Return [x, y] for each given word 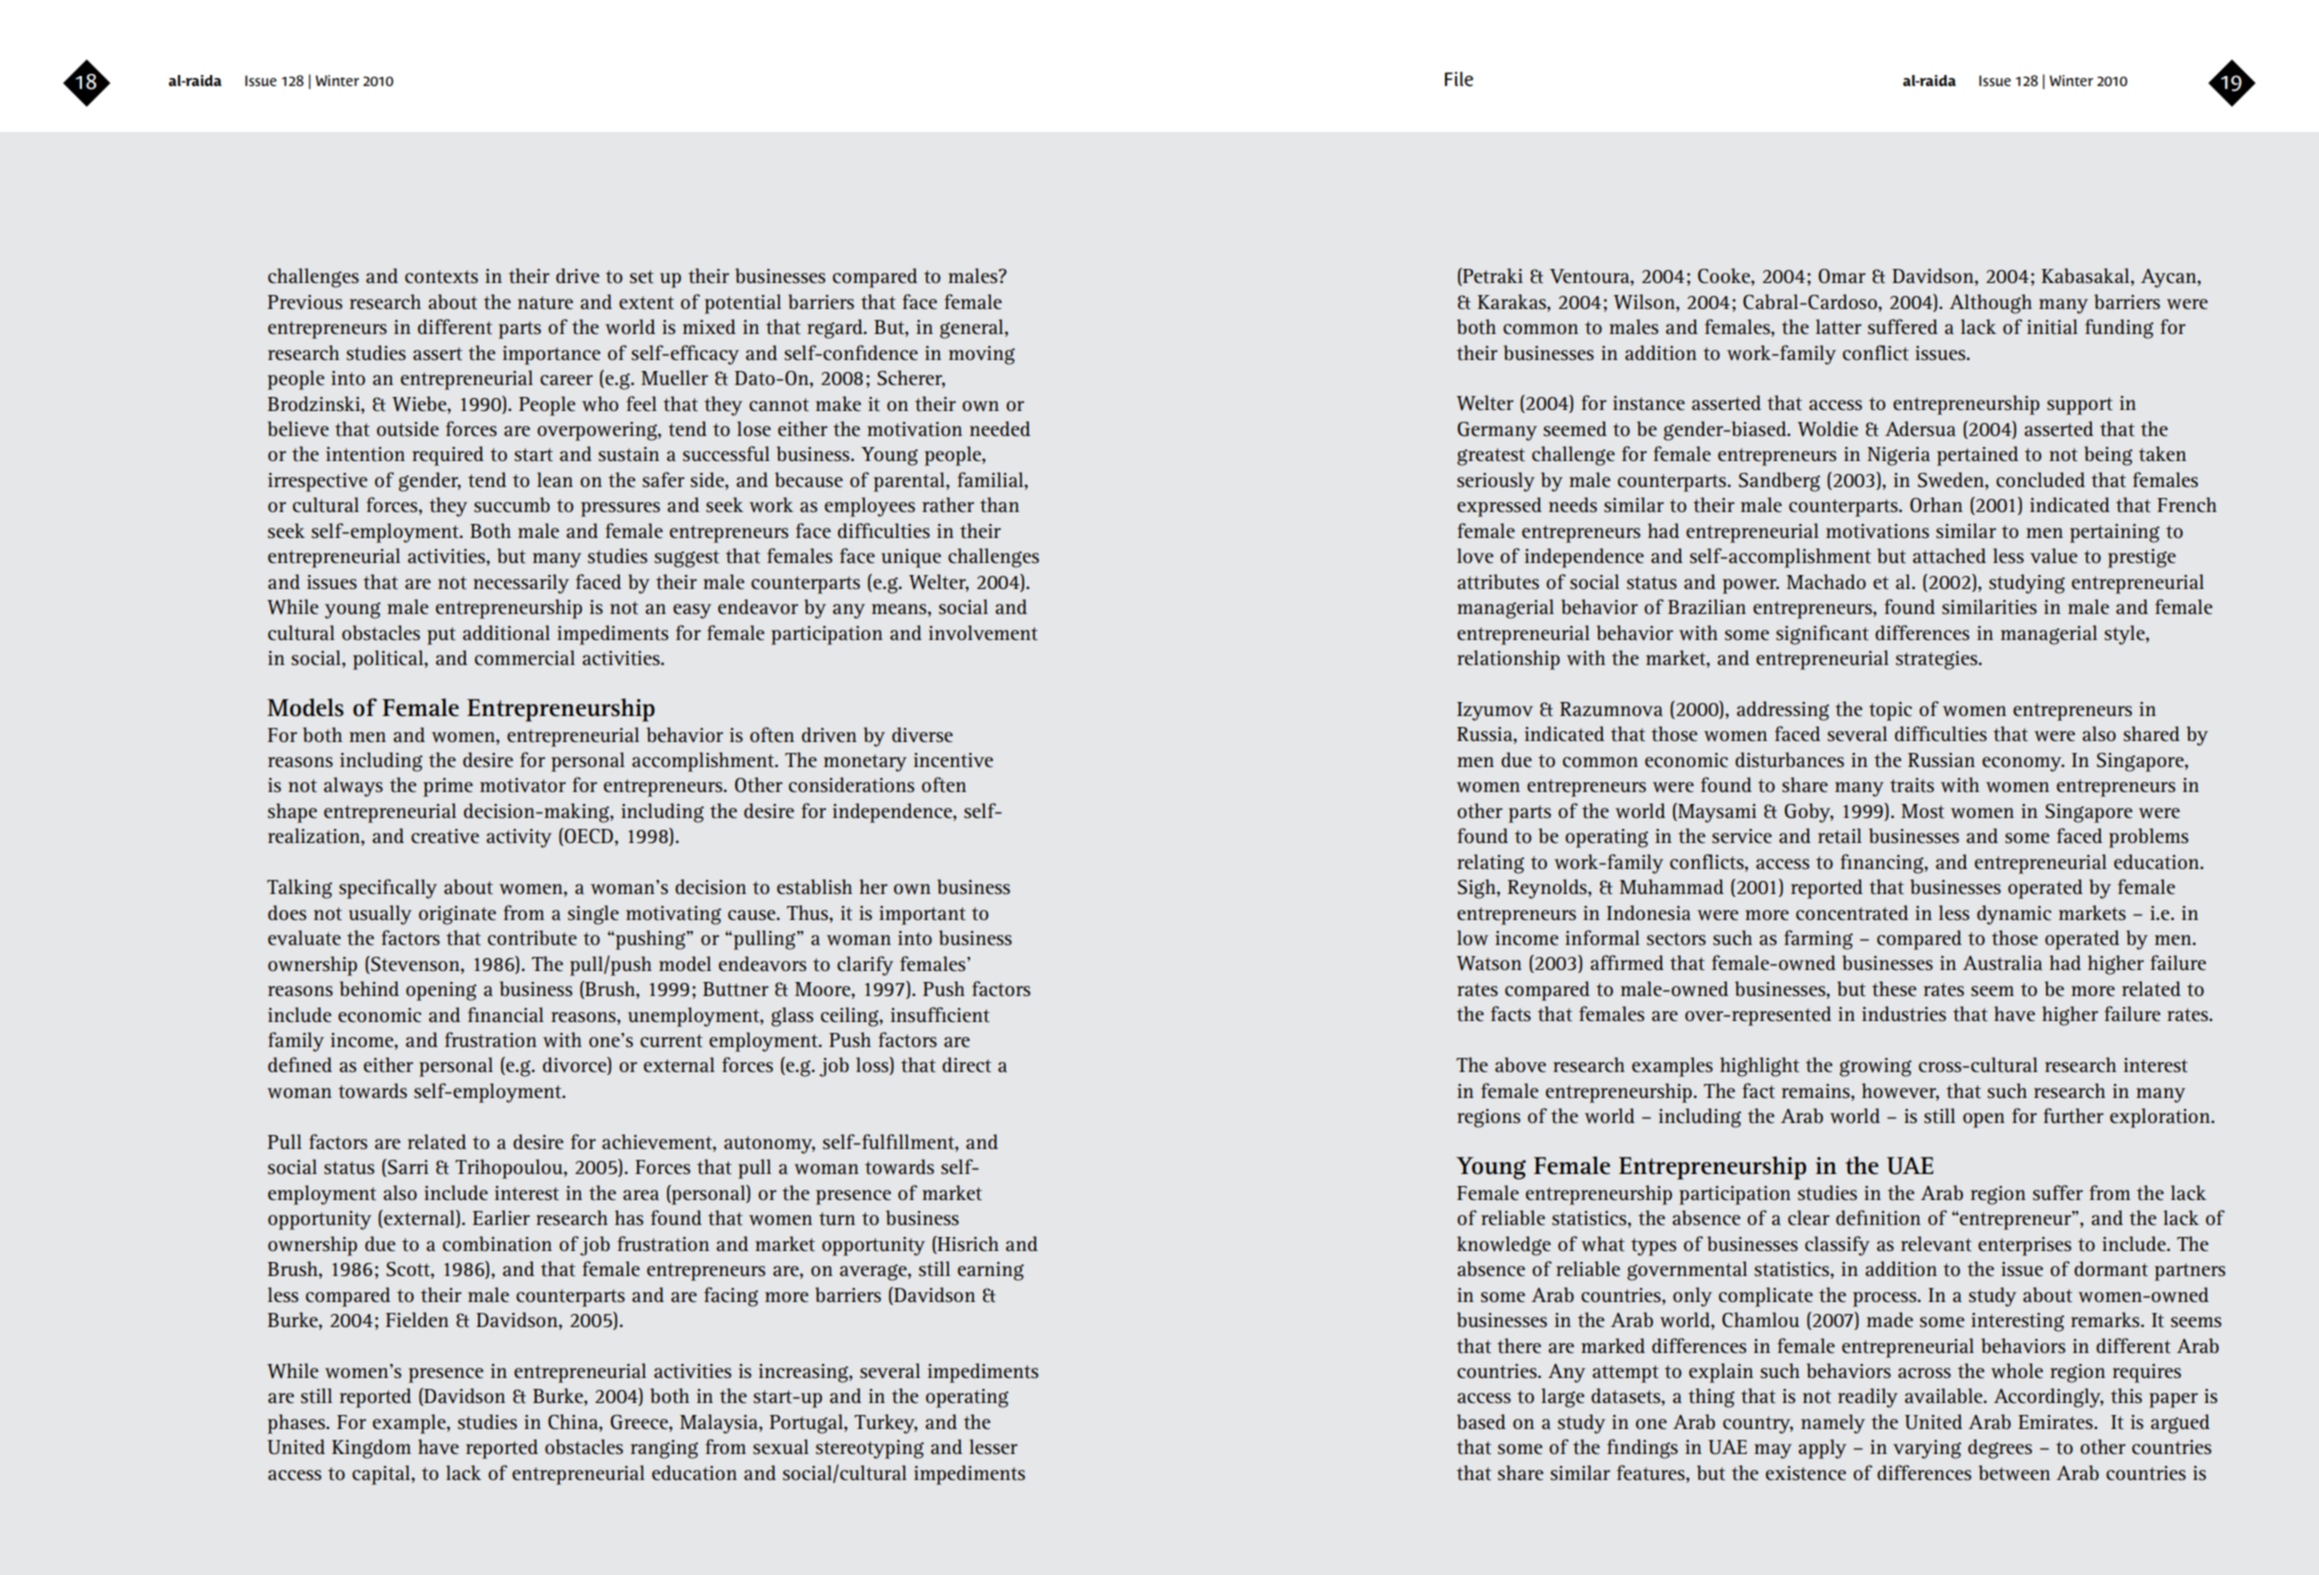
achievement [658, 1143]
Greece [640, 1423]
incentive [953, 760]
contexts [441, 277]
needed [1000, 429]
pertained [1977, 456]
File [1459, 79]
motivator [523, 785]
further [2073, 1116]
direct [966, 1065]
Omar [1842, 276]
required [448, 456]
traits [1912, 785]
